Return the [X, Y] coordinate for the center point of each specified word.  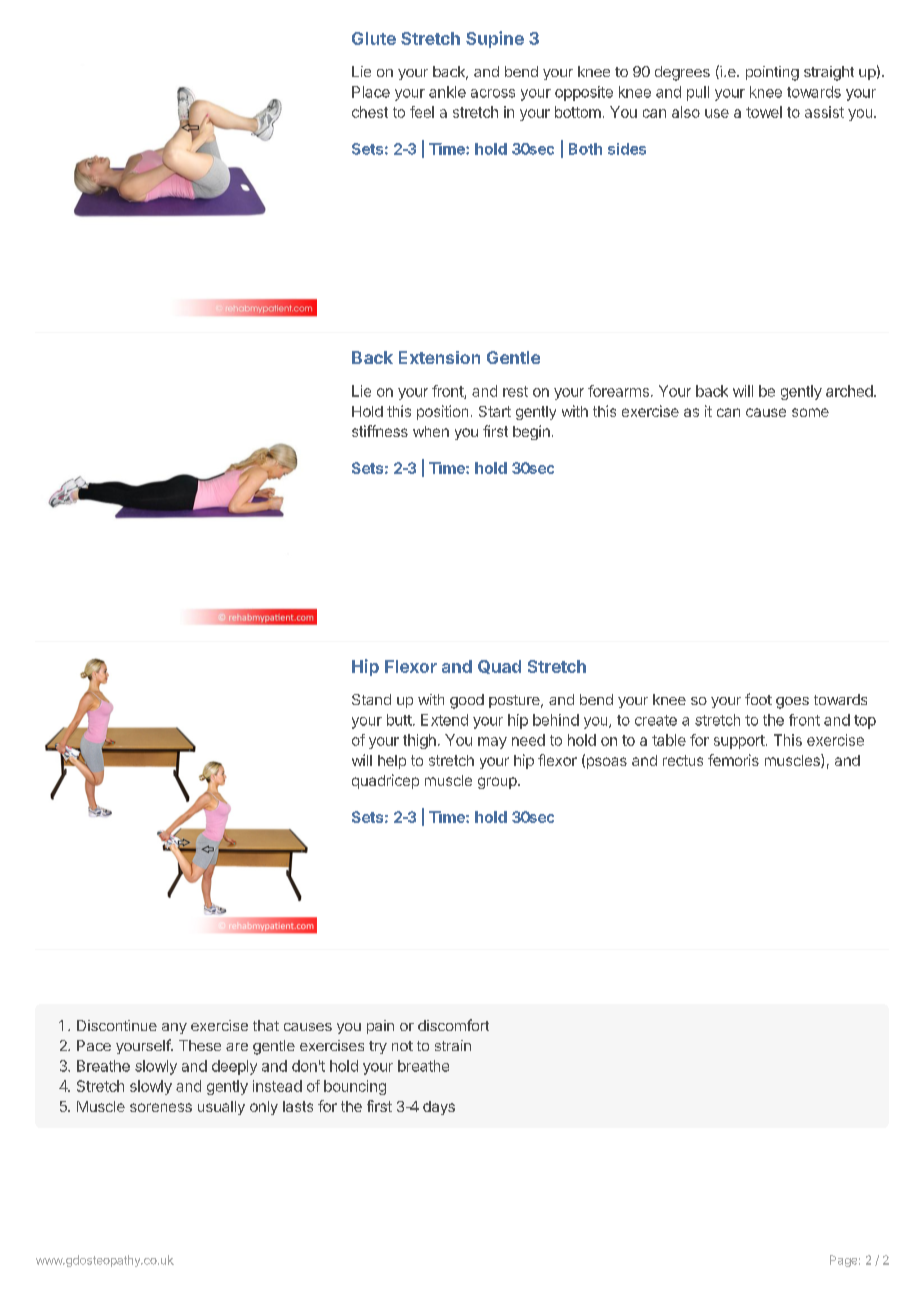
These [200, 1045]
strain [453, 1045]
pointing [772, 73]
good [467, 701]
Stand [371, 699]
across [493, 93]
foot [758, 699]
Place [371, 92]
